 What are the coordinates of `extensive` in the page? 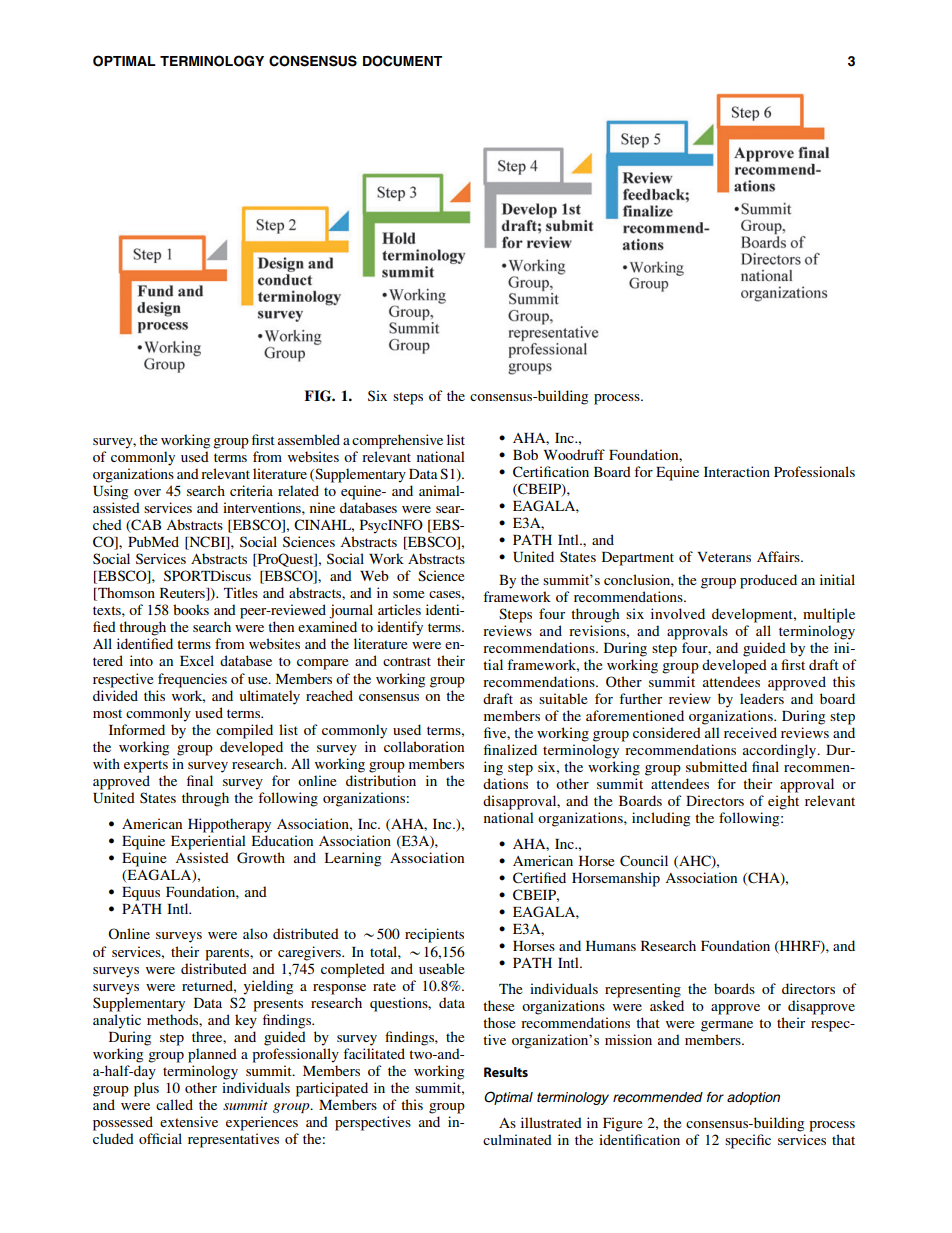 It's located at (189, 1121).
